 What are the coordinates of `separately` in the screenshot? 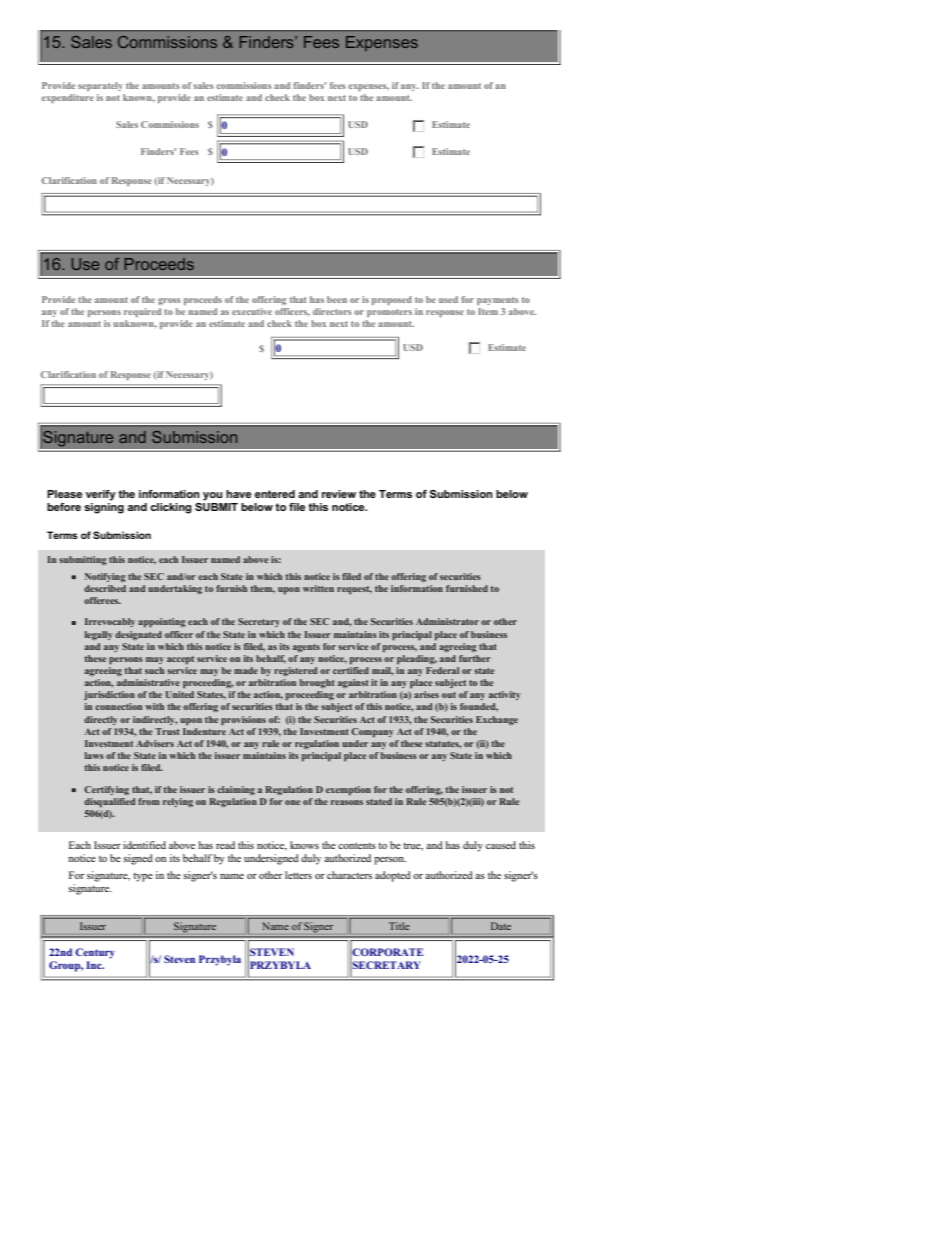 It's located at (100, 86).
